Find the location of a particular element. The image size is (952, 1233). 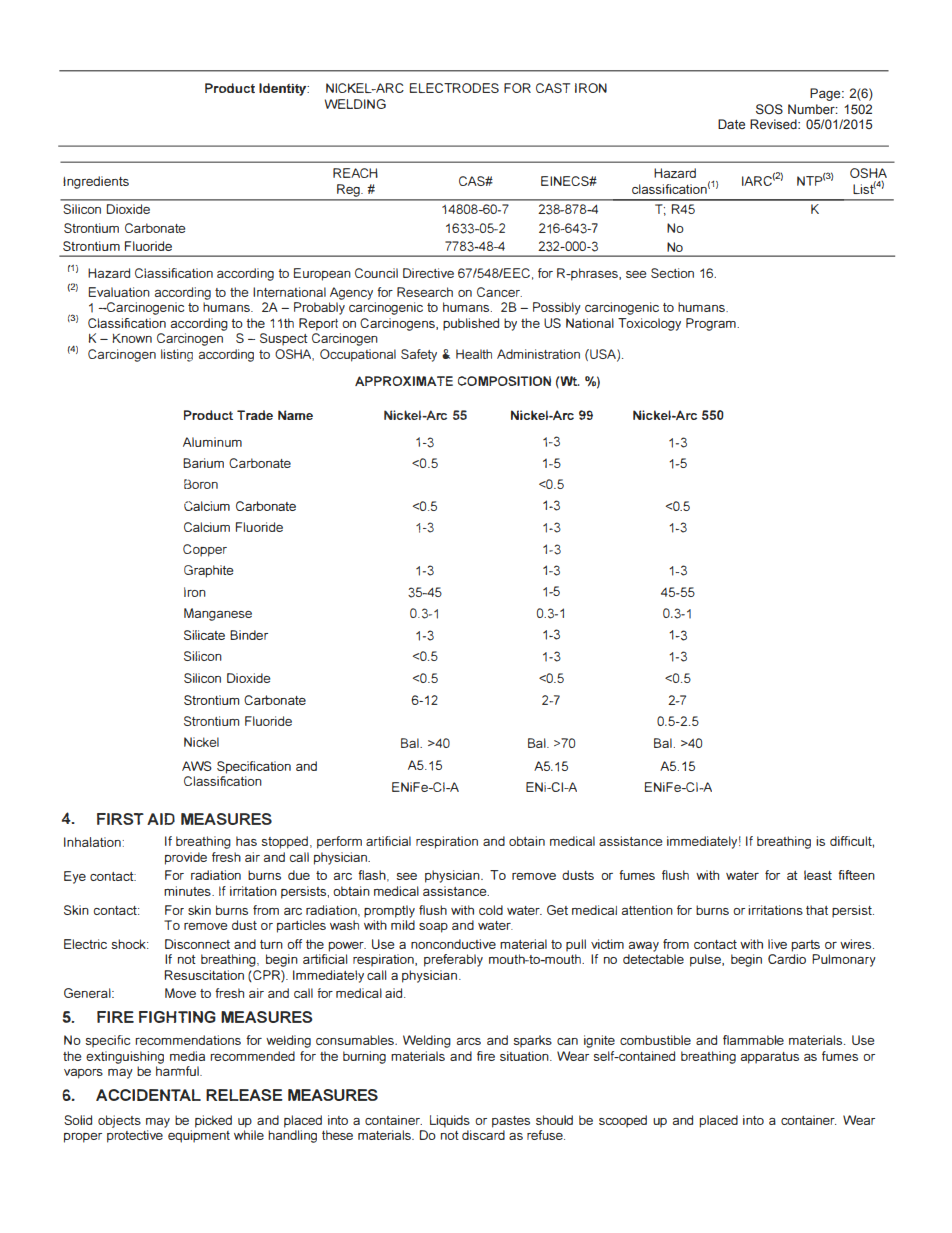

COMPOSITION is located at coordinates (504, 381).
